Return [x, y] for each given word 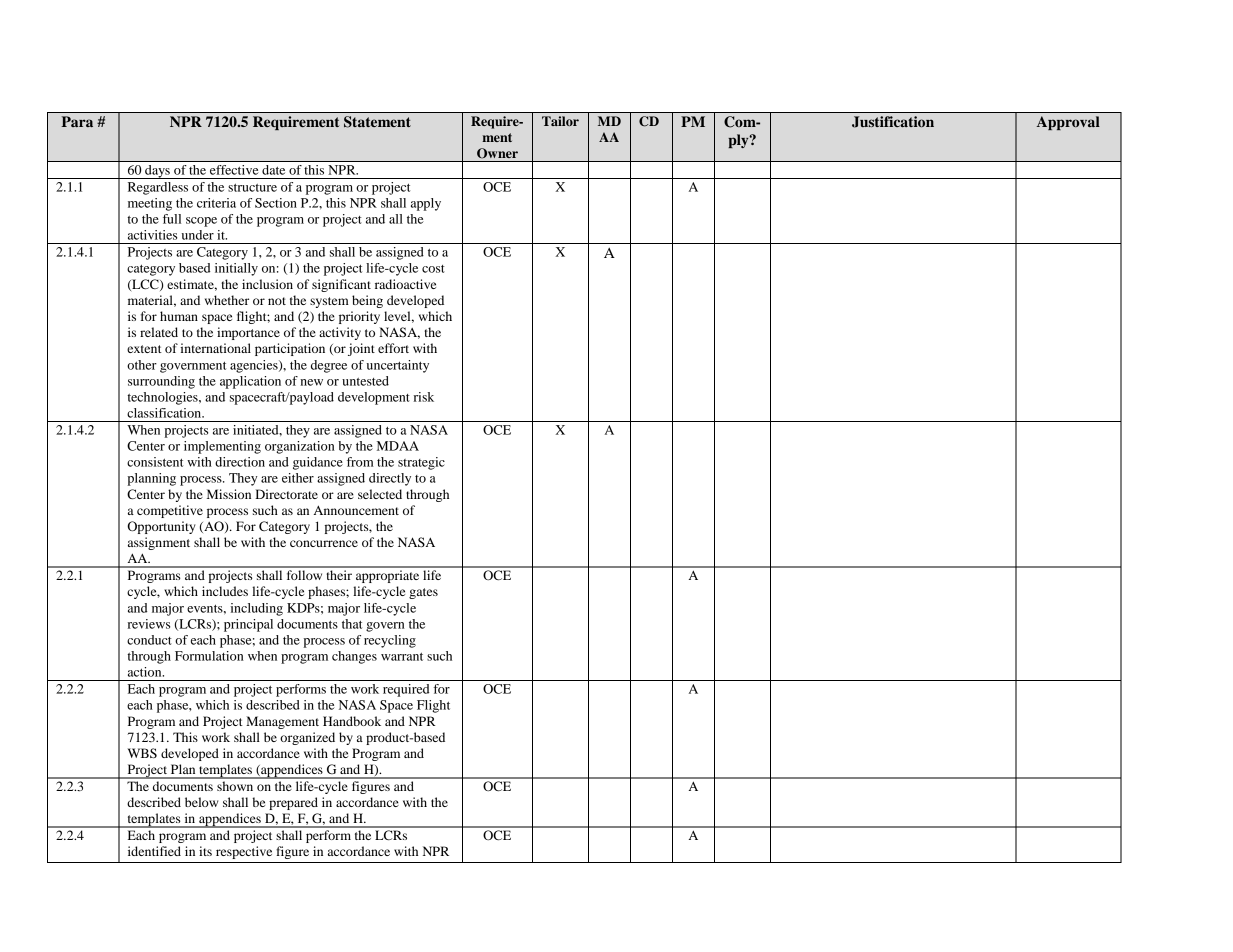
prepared [293, 803]
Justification [893, 122]
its [205, 851]
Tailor [560, 121]
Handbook [352, 721]
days [157, 172]
